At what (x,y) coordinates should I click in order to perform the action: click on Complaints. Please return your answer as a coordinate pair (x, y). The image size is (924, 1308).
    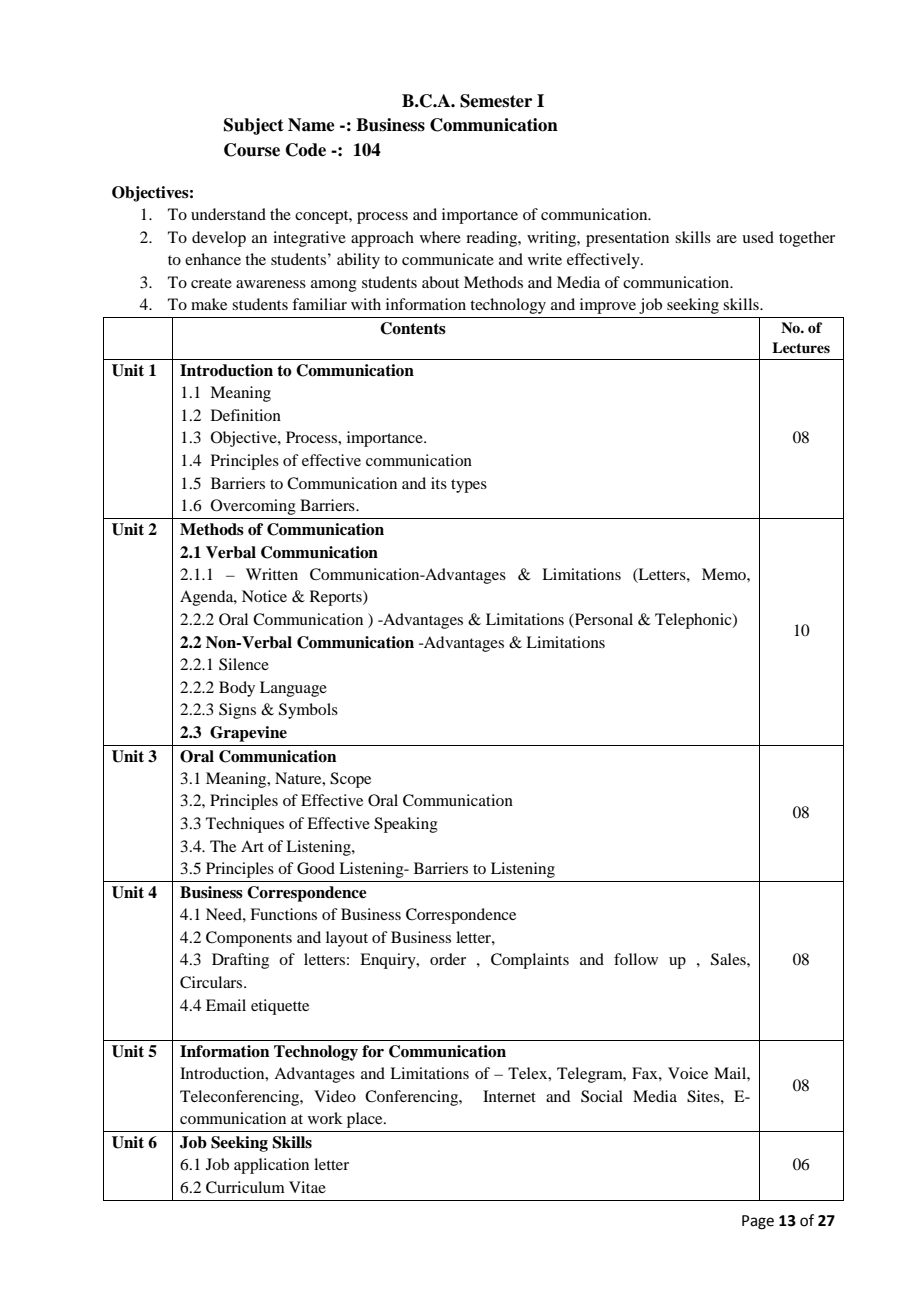
    Looking at the image, I should click on (530, 961).
